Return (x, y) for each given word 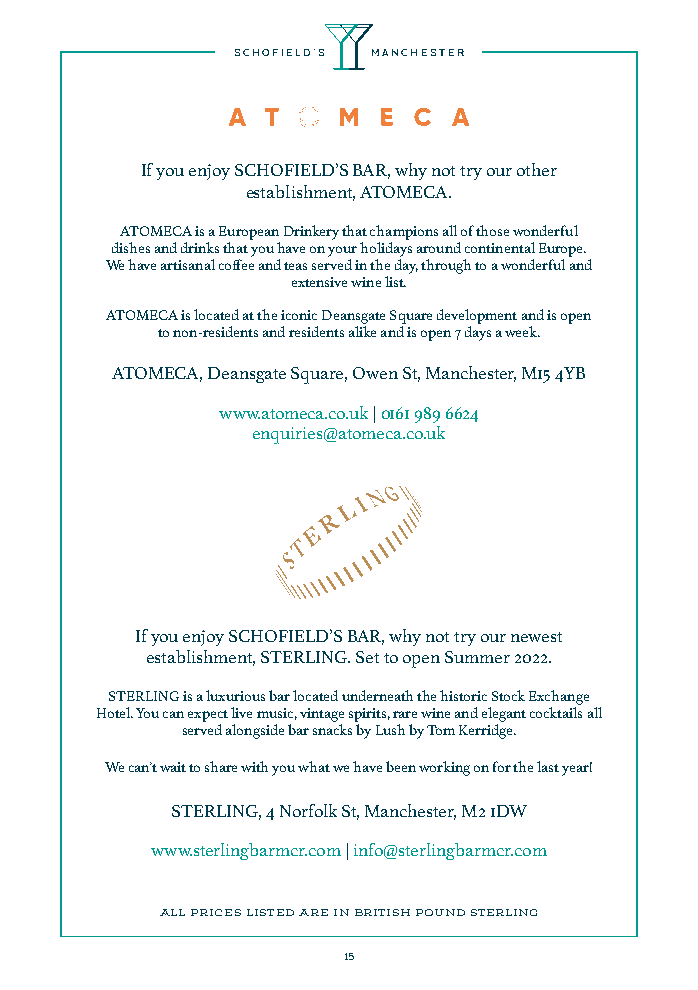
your (342, 251)
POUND (440, 912)
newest (536, 637)
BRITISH (382, 912)
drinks (200, 247)
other (537, 169)
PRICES (216, 912)
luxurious (235, 695)
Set (367, 657)
